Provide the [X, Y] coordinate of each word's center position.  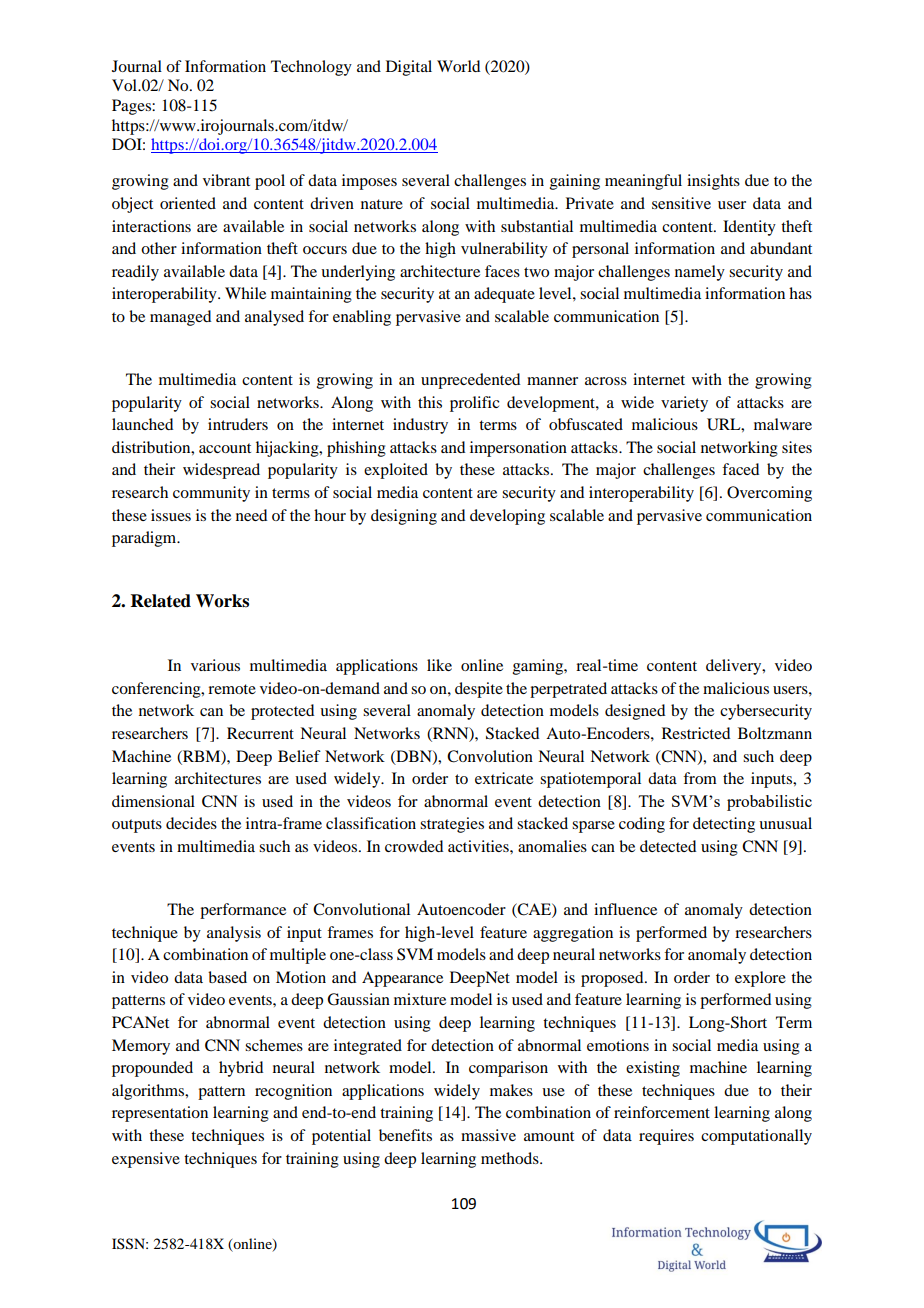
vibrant [226, 180]
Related [161, 601]
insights [713, 182]
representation [160, 1114]
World [458, 66]
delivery [735, 667]
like [439, 665]
